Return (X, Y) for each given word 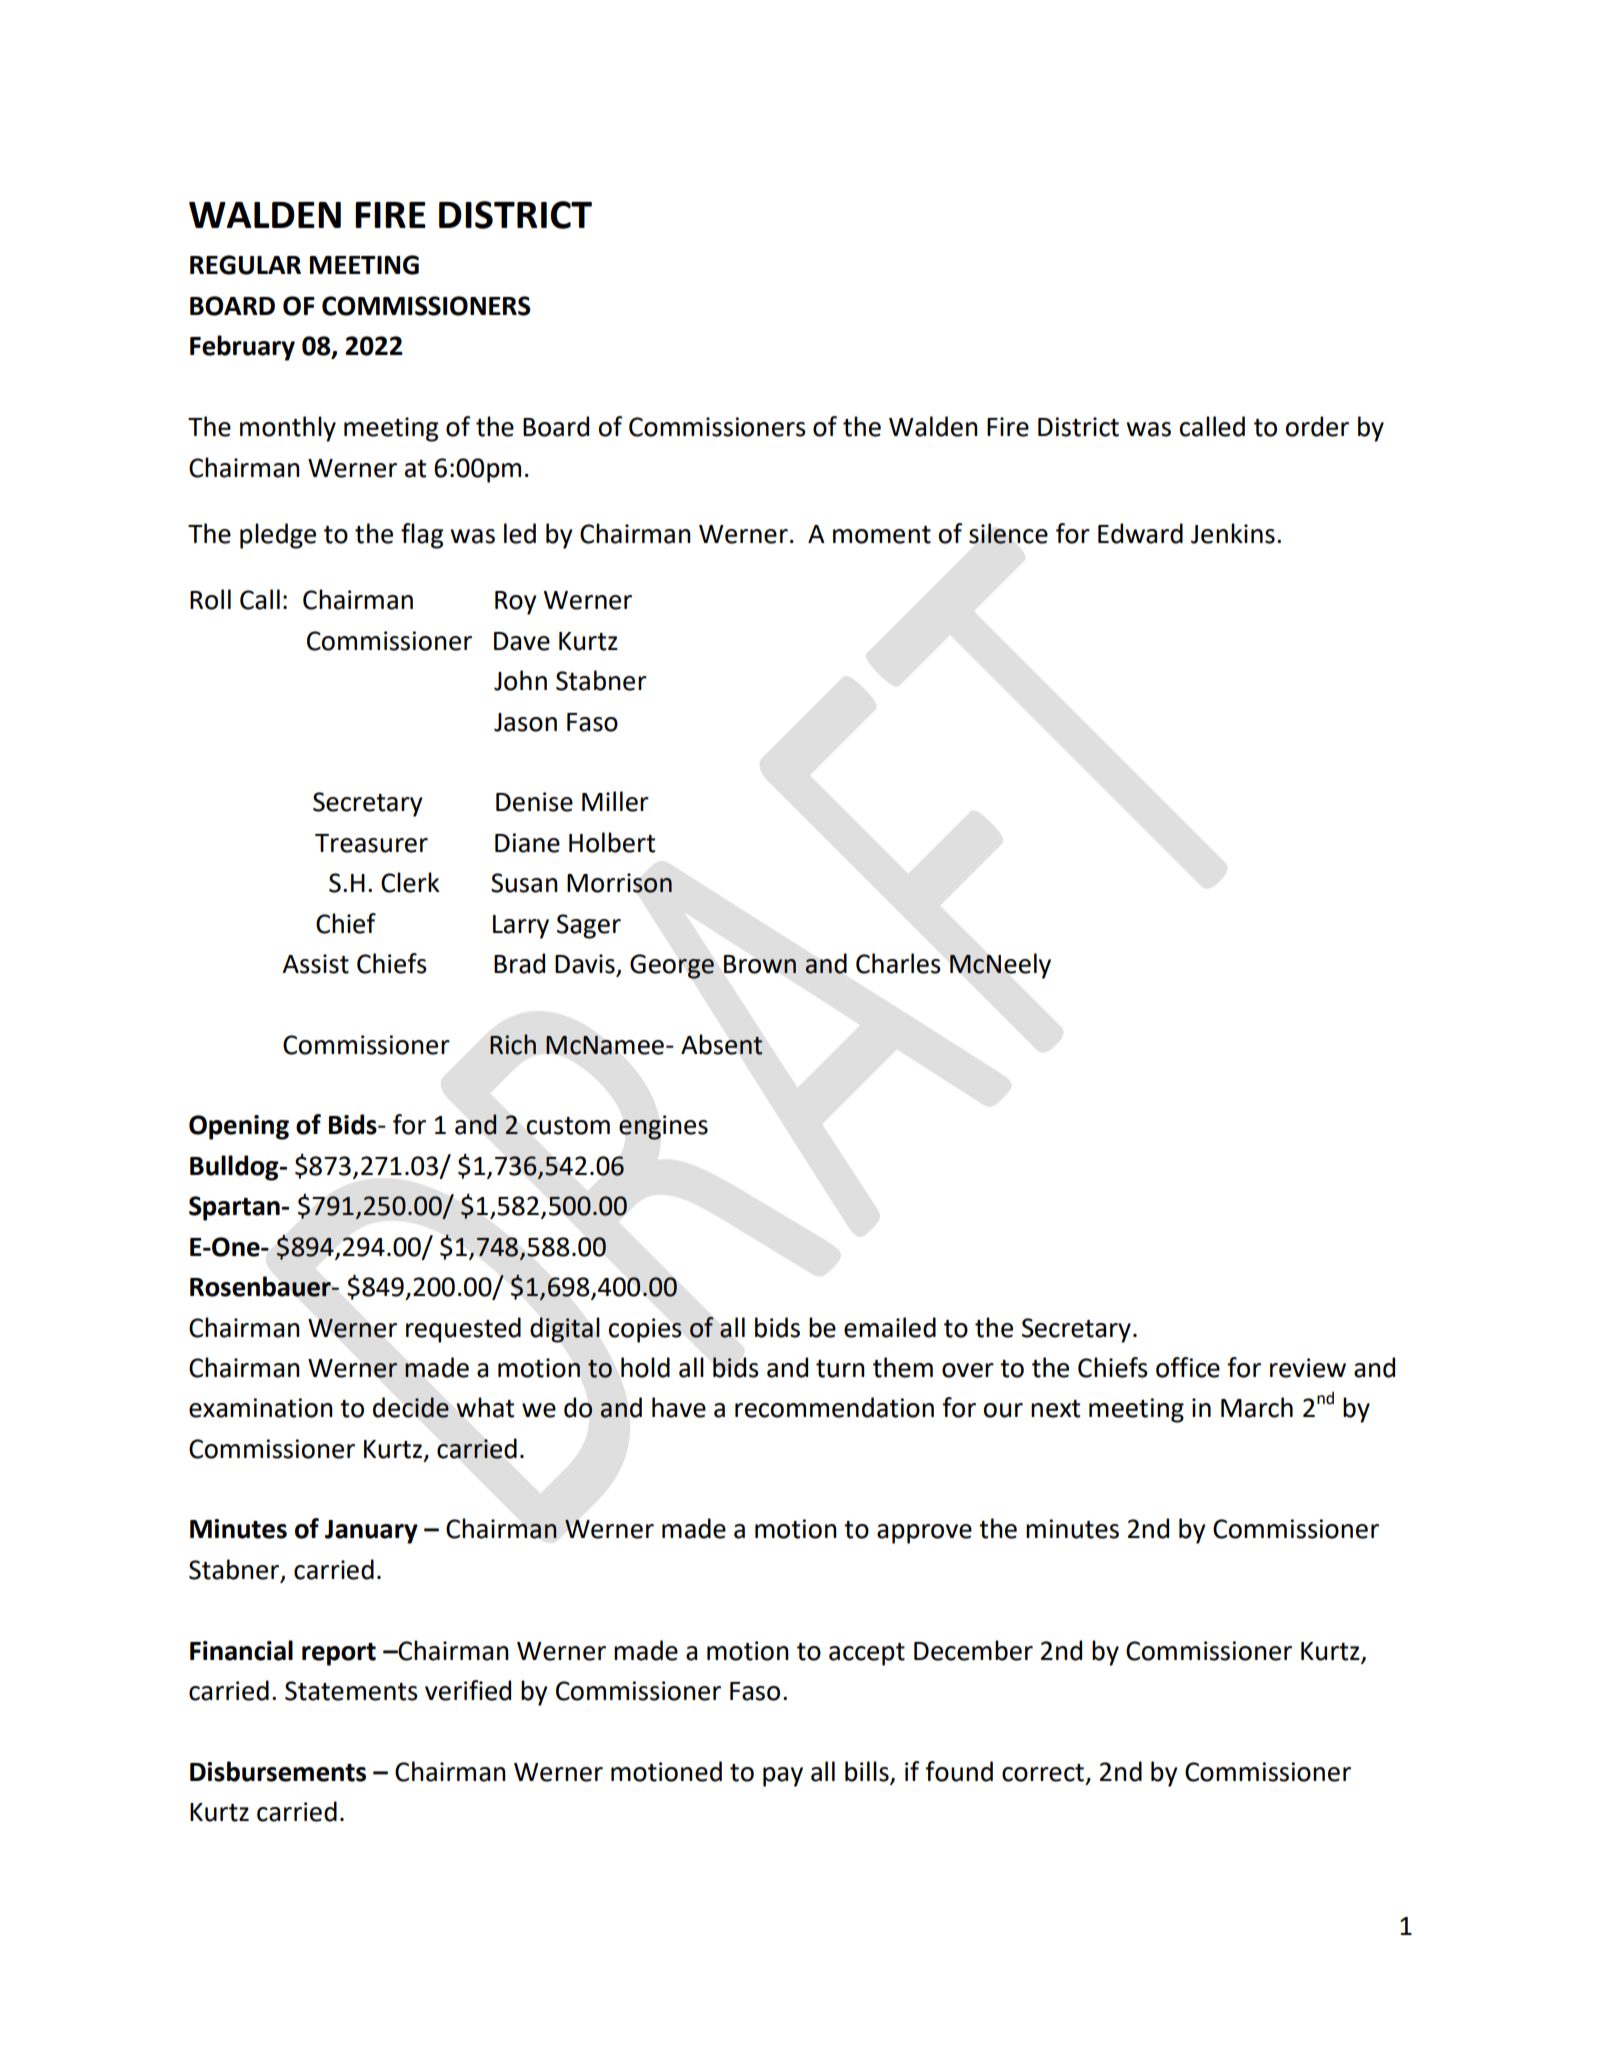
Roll (210, 599)
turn (840, 1369)
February (242, 348)
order (1317, 426)
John (520, 680)
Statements (351, 1691)
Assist (315, 964)
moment (882, 535)
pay (783, 1777)
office (1188, 1367)
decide (411, 1407)
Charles (898, 963)
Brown (760, 964)
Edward (1140, 533)
